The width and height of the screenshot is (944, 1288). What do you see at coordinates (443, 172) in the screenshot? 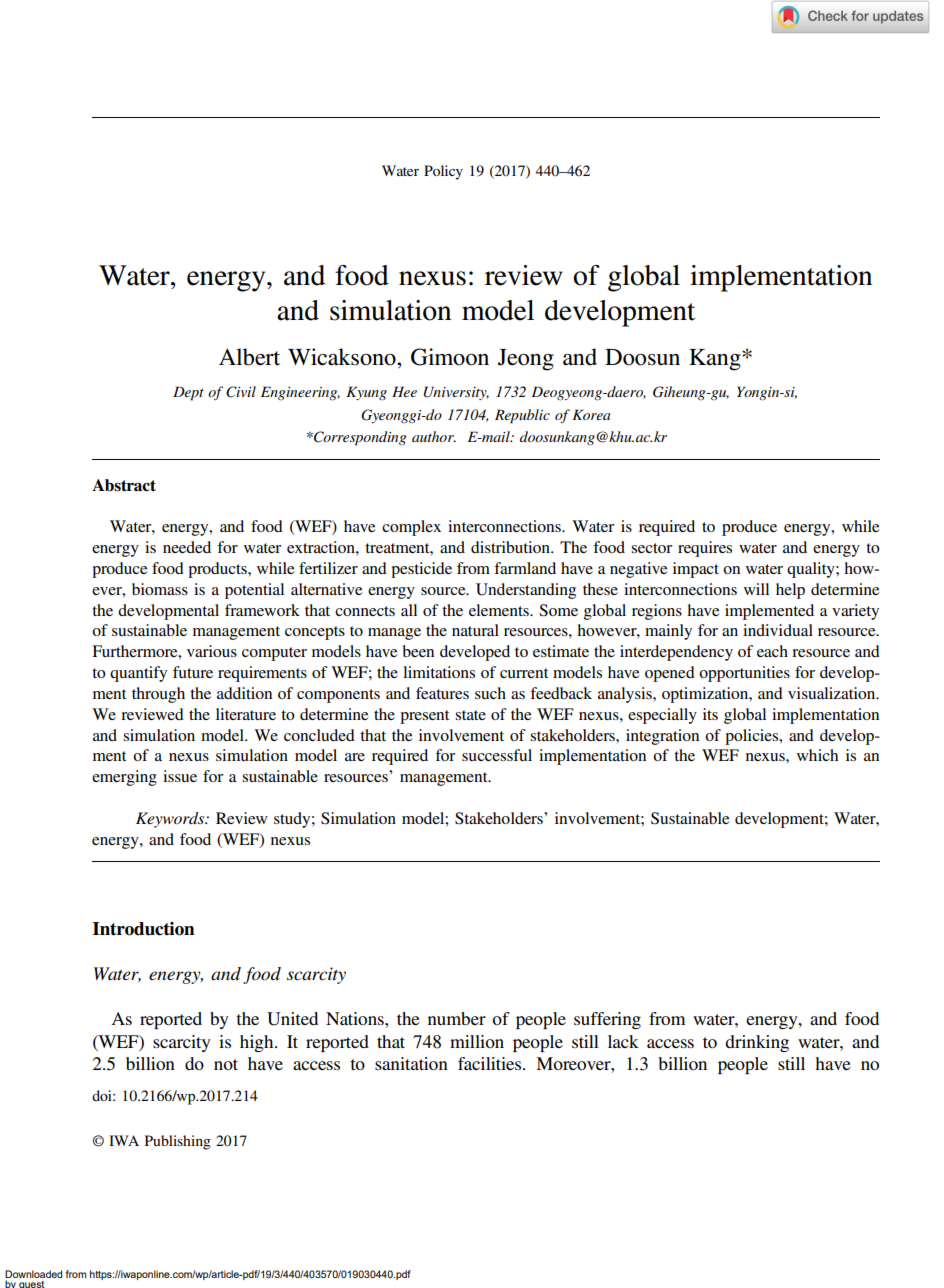
I see `Policy` at bounding box center [443, 172].
